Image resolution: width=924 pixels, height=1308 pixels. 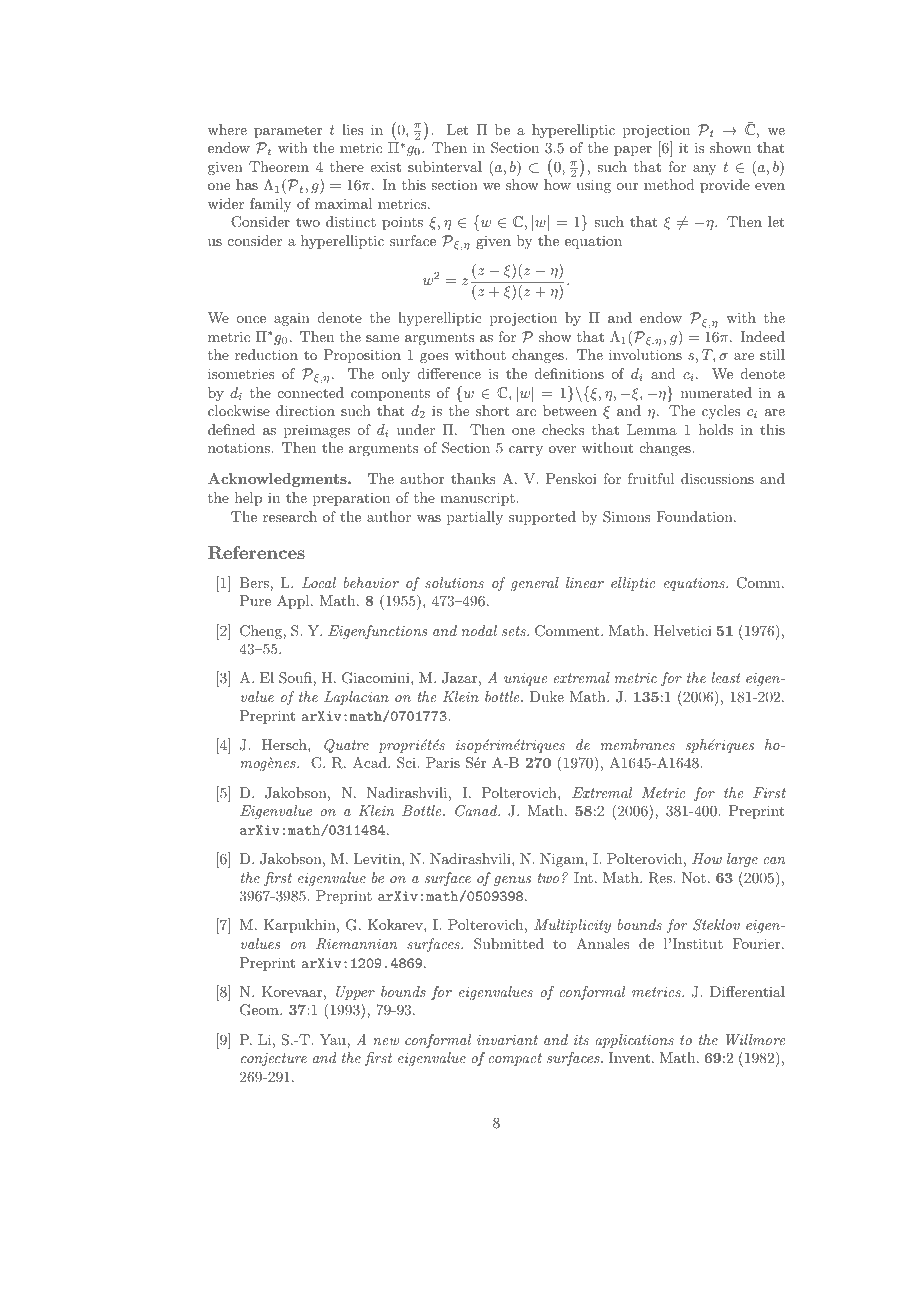 What do you see at coordinates (507, 1040) in the document?
I see `invariant` at bounding box center [507, 1040].
